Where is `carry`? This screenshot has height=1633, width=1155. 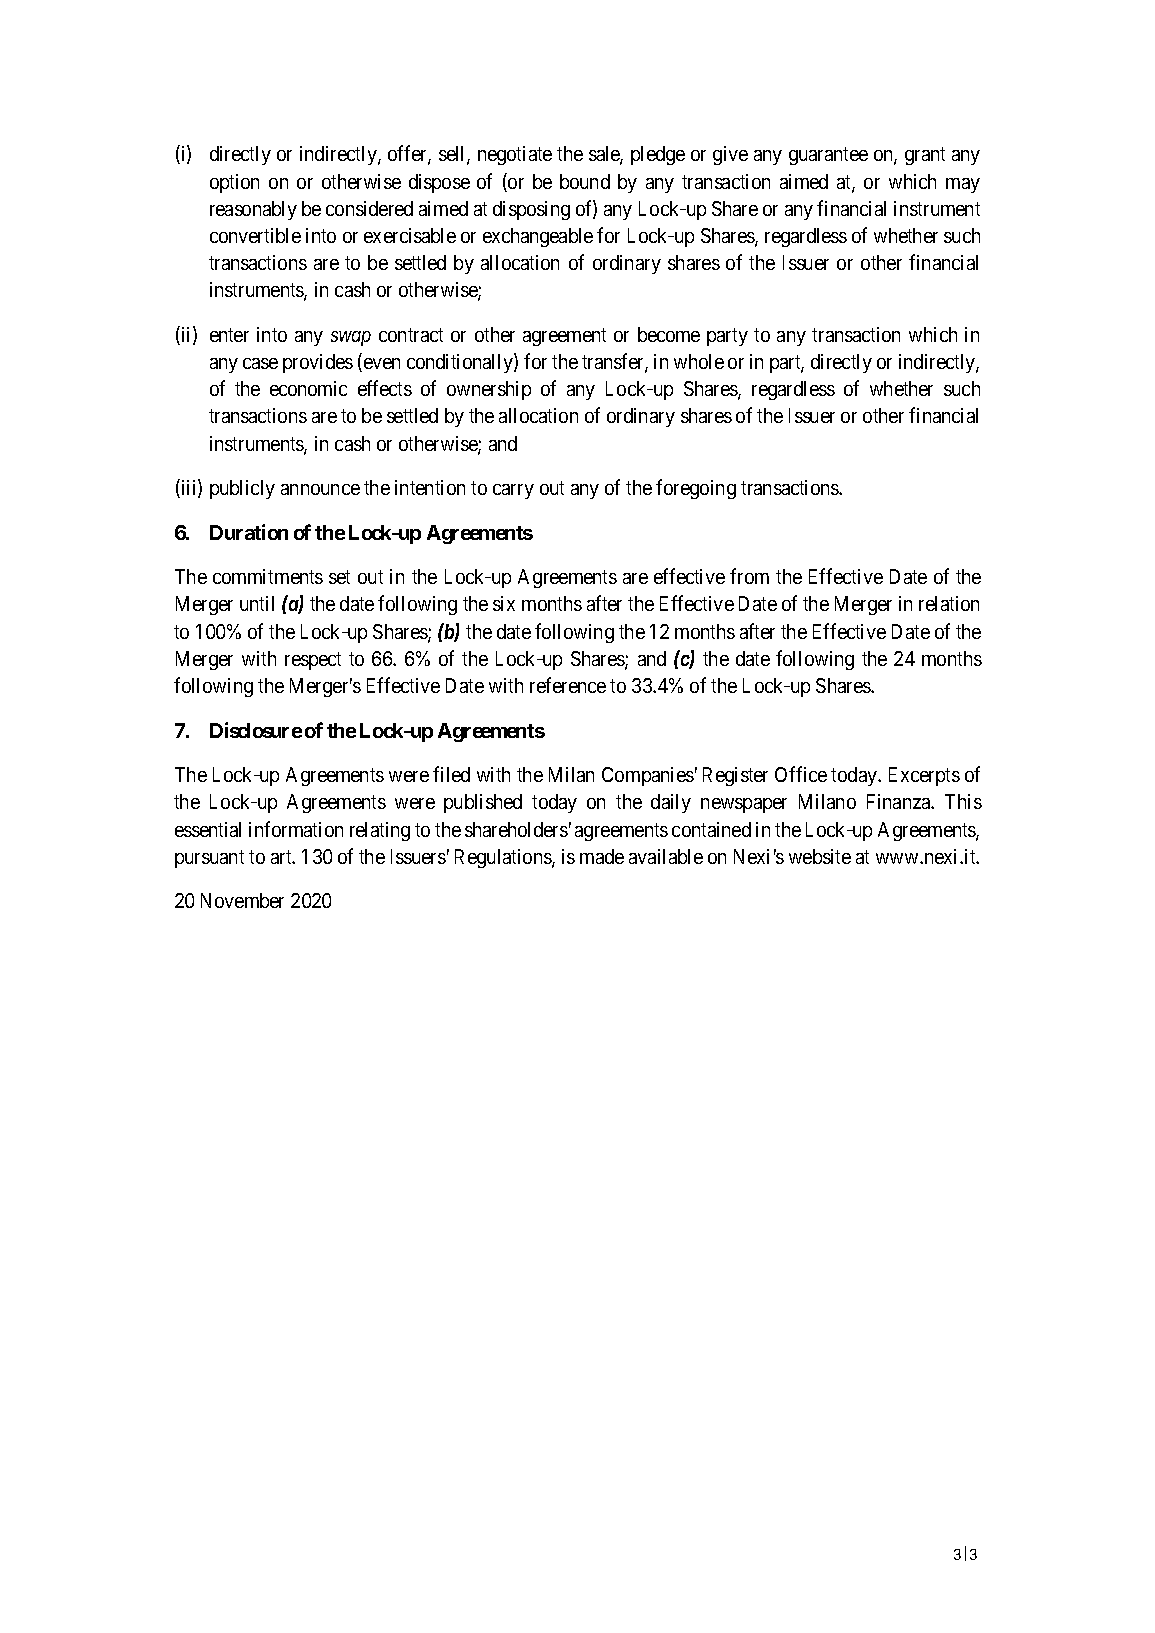 carry is located at coordinates (513, 491).
